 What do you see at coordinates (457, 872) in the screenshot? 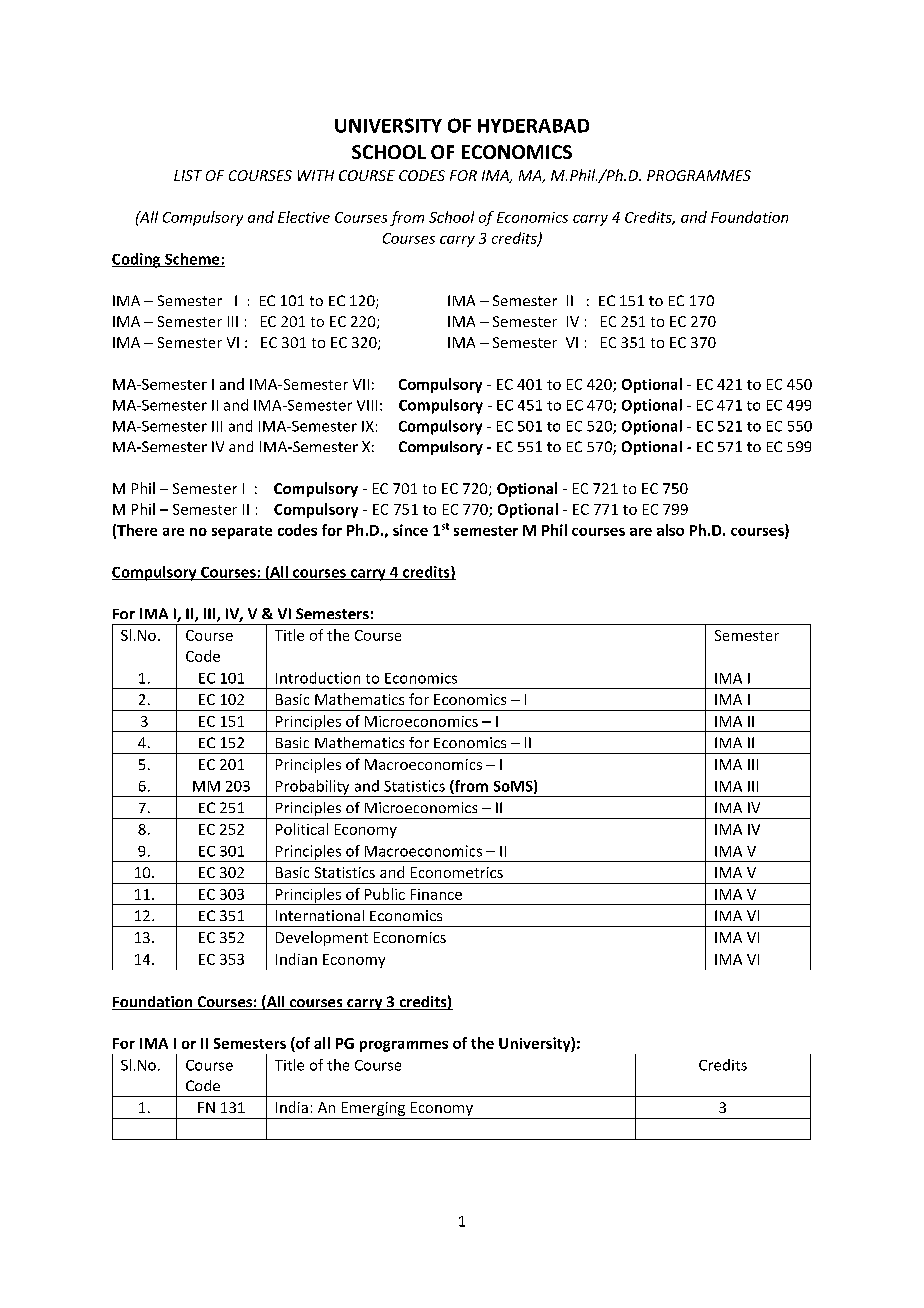
I see `Econometrics` at bounding box center [457, 872].
